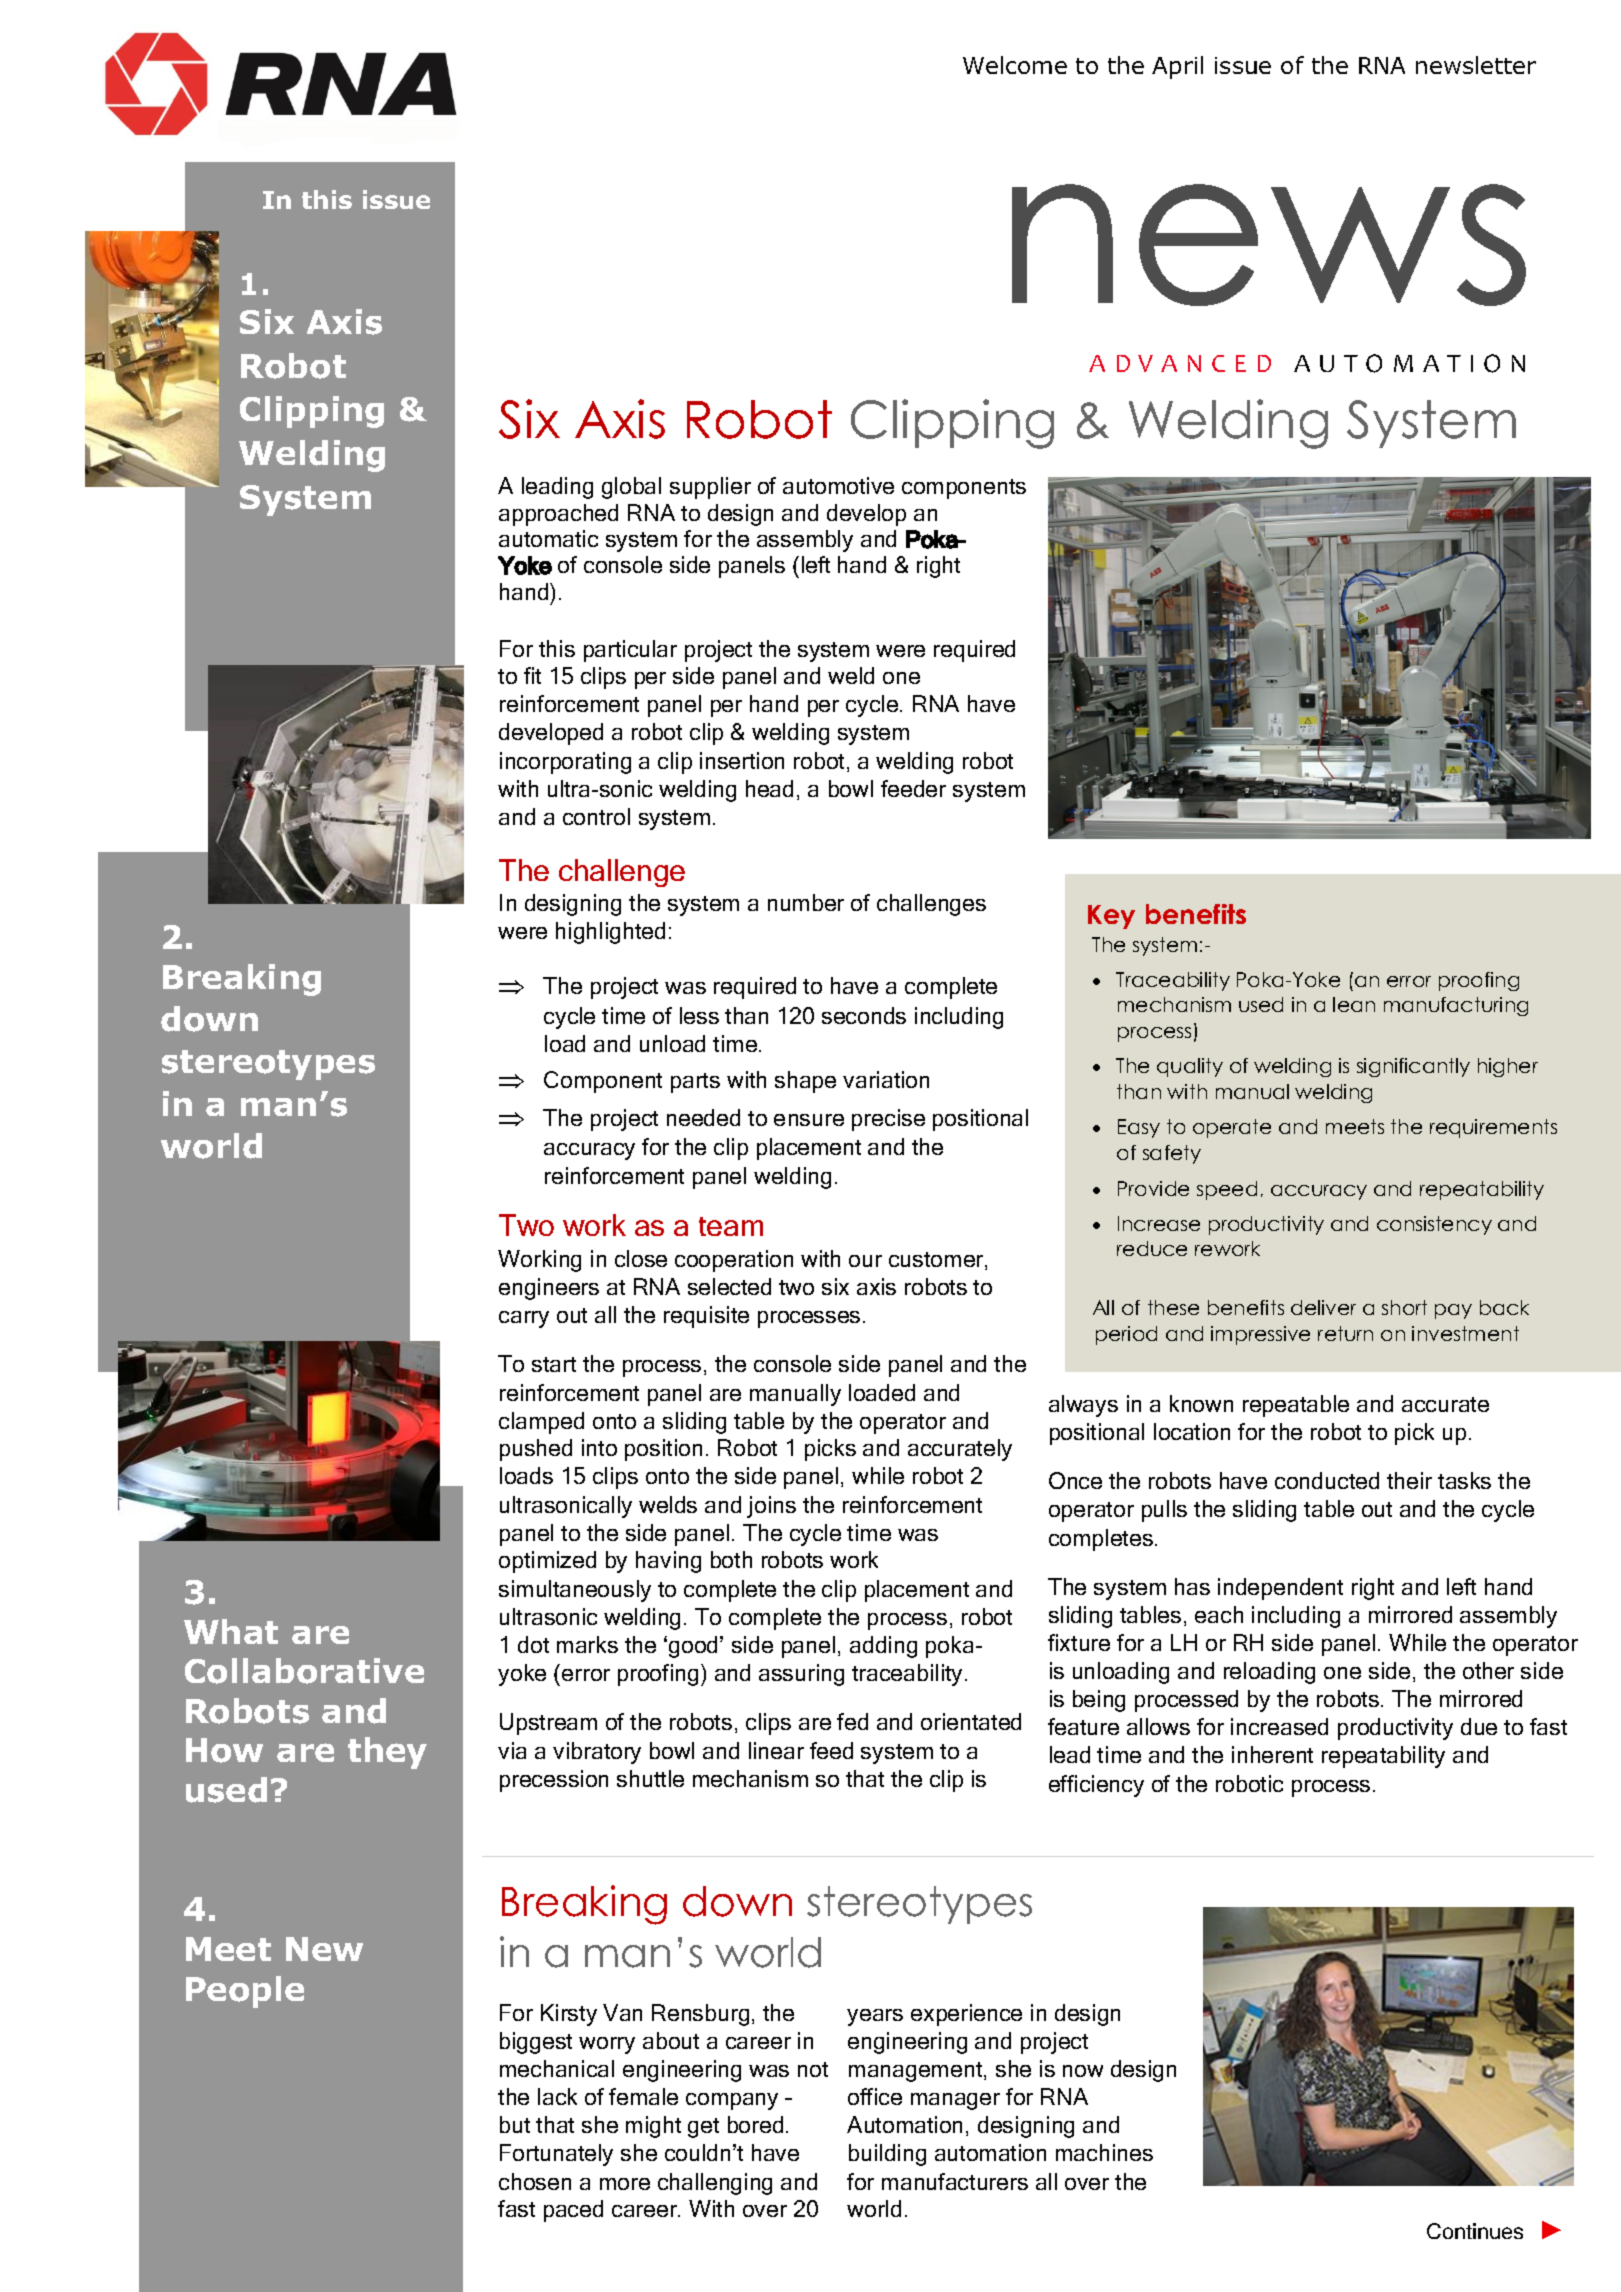  Describe the element at coordinates (1177, 67) in the page. I see `April` at that location.
